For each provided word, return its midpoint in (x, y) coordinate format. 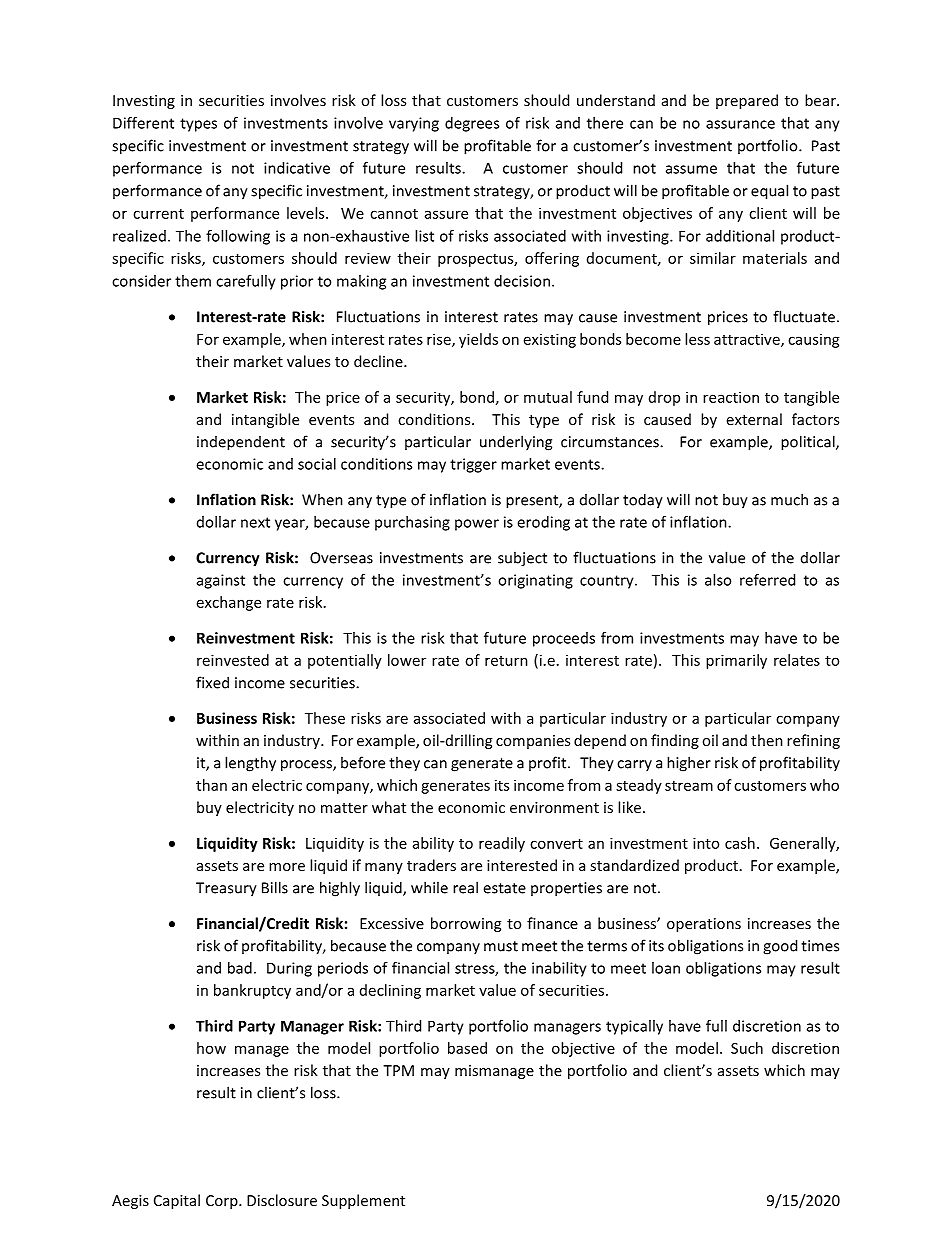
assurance (740, 124)
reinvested (233, 660)
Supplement (363, 1201)
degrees (472, 124)
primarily (736, 661)
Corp (223, 1202)
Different (143, 123)
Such (747, 1048)
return (506, 661)
